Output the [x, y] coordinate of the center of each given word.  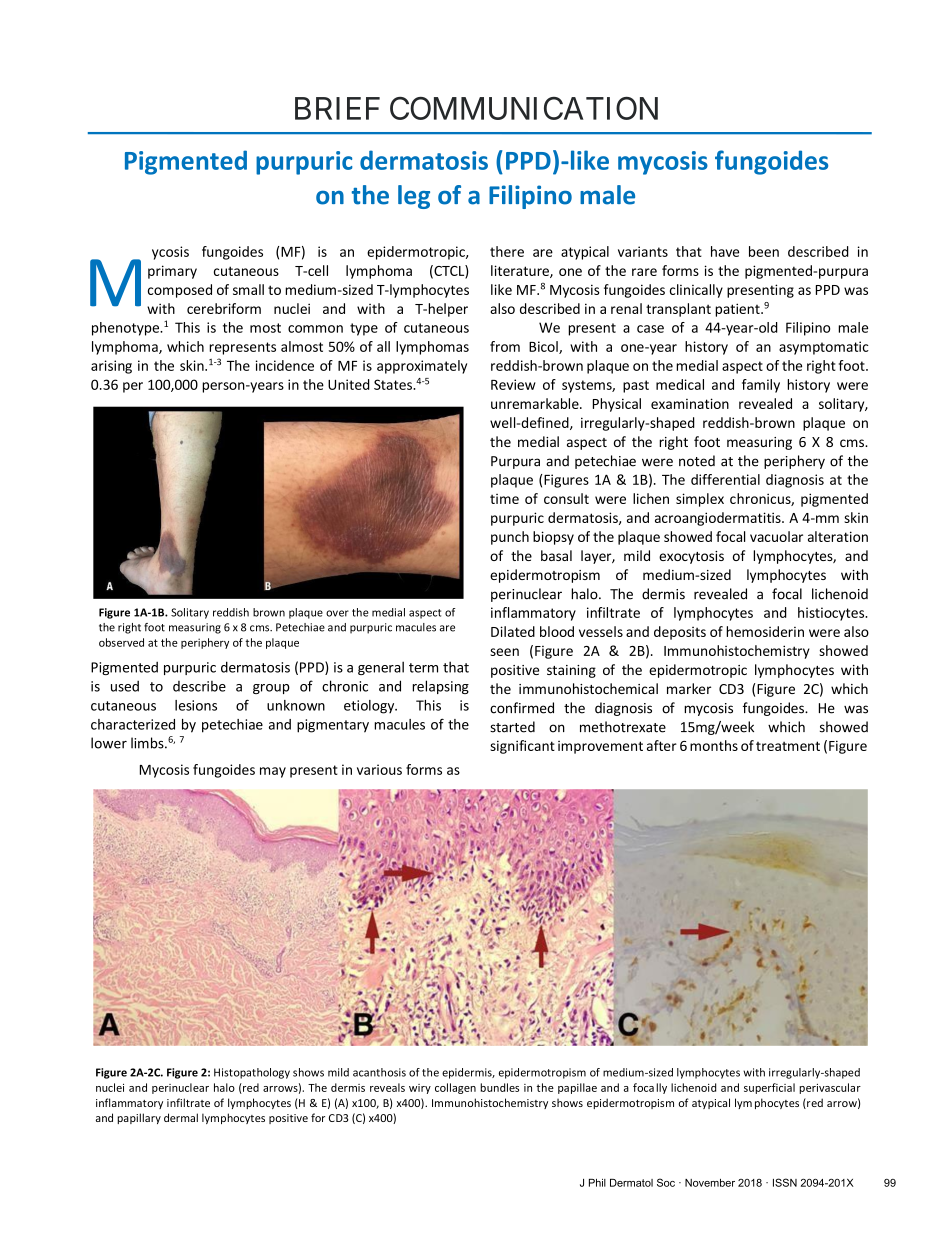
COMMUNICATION [524, 108]
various [379, 769]
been [764, 251]
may [273, 772]
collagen [455, 1088]
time [504, 499]
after [662, 745]
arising [111, 367]
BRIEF [337, 108]
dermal [181, 1117]
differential [725, 479]
